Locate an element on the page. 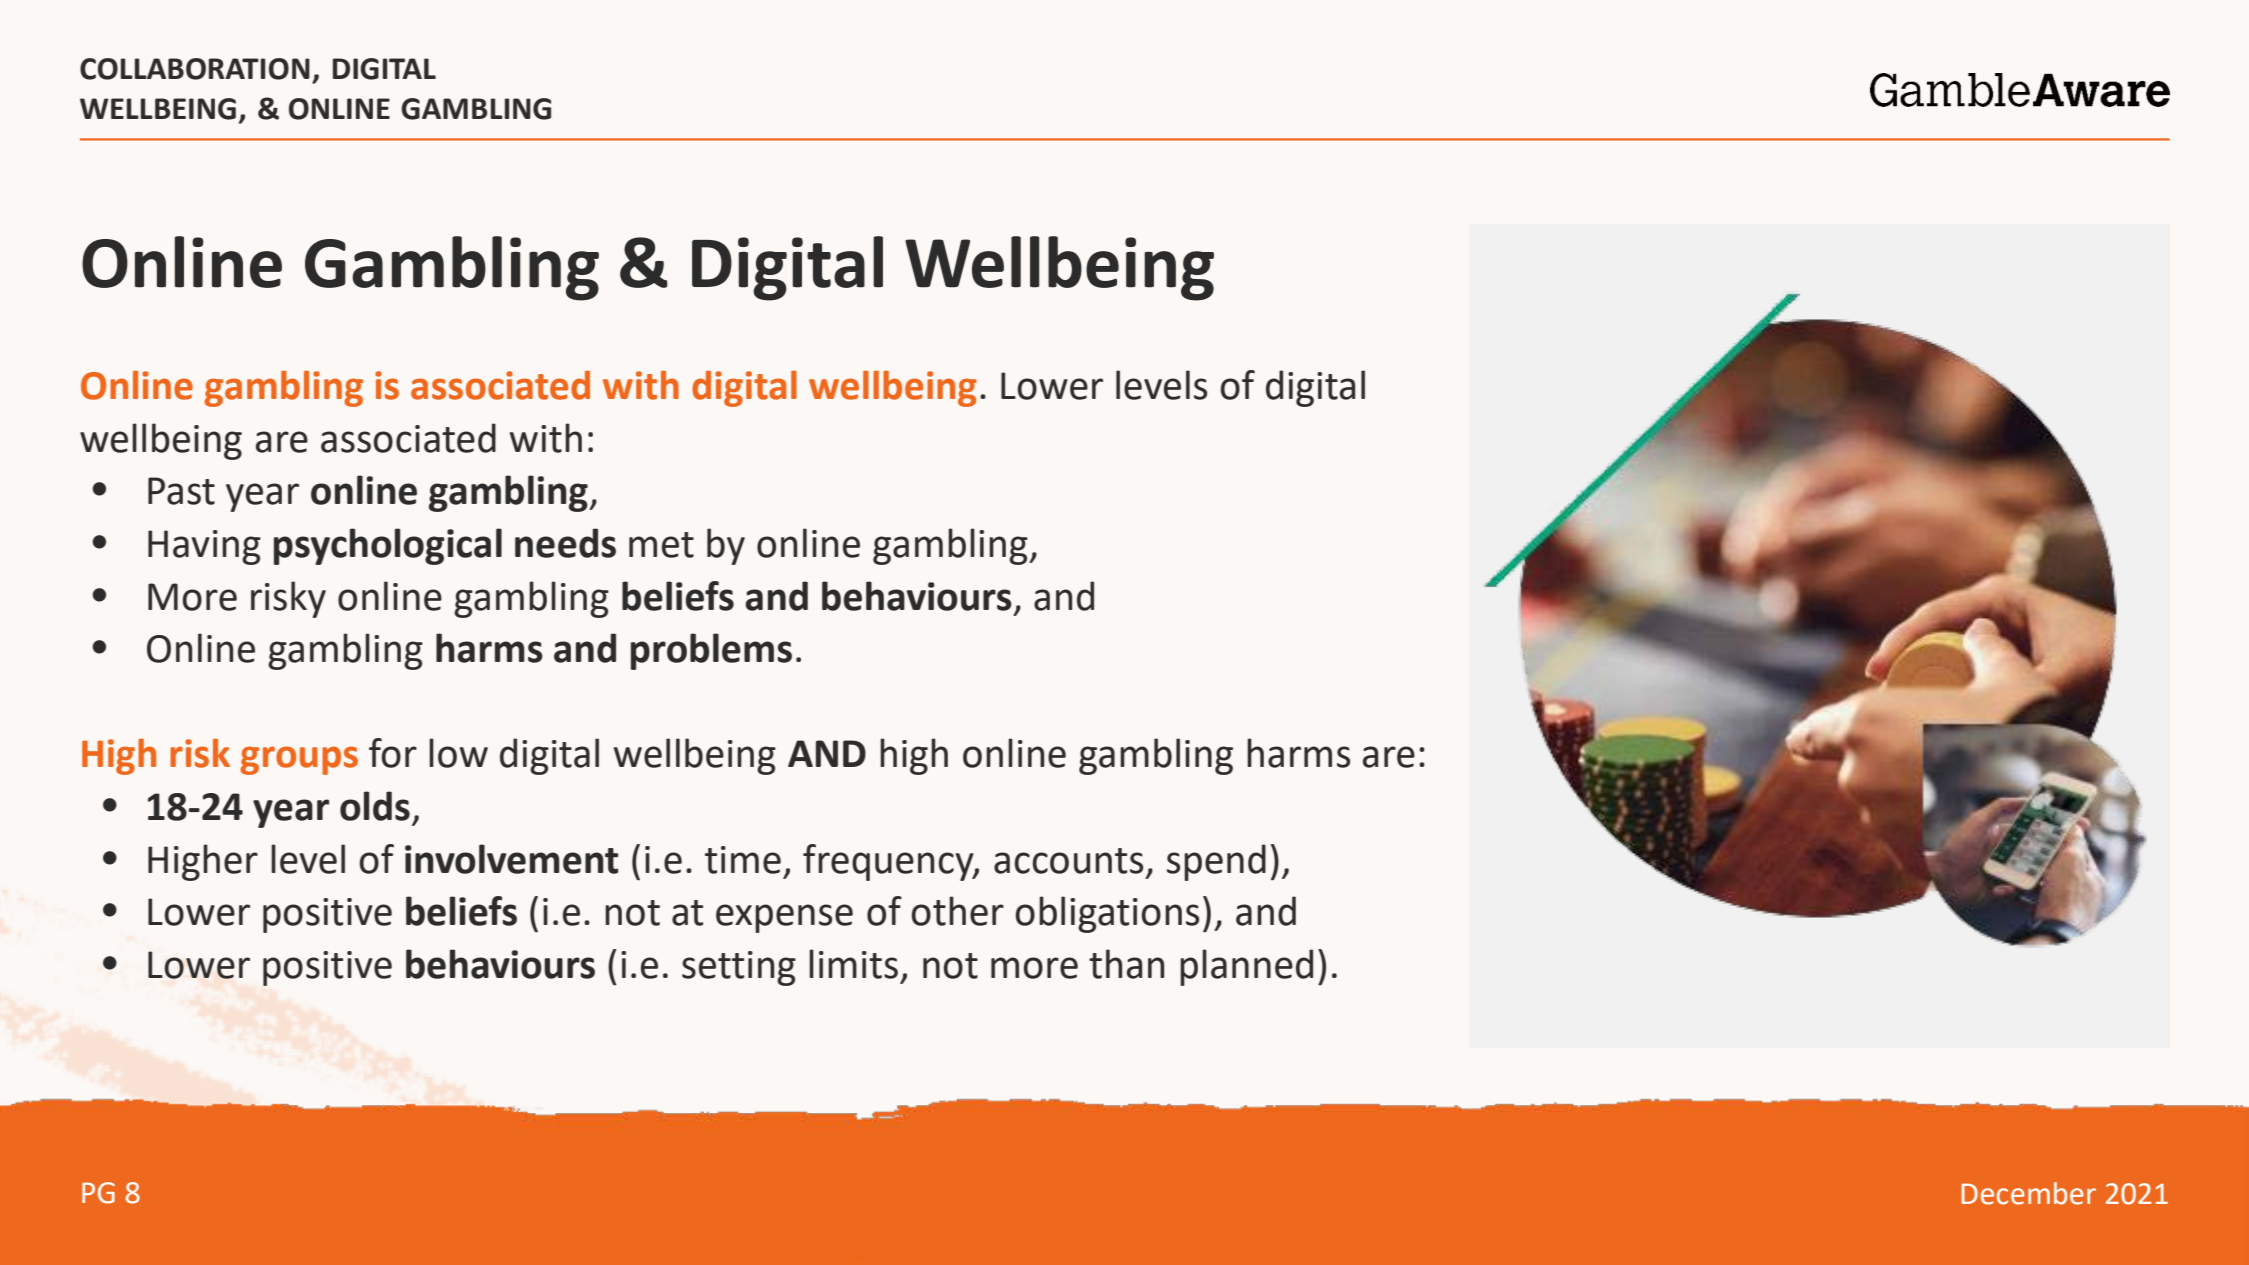 The height and width of the image is (1265, 2249). Past is located at coordinates (181, 491).
